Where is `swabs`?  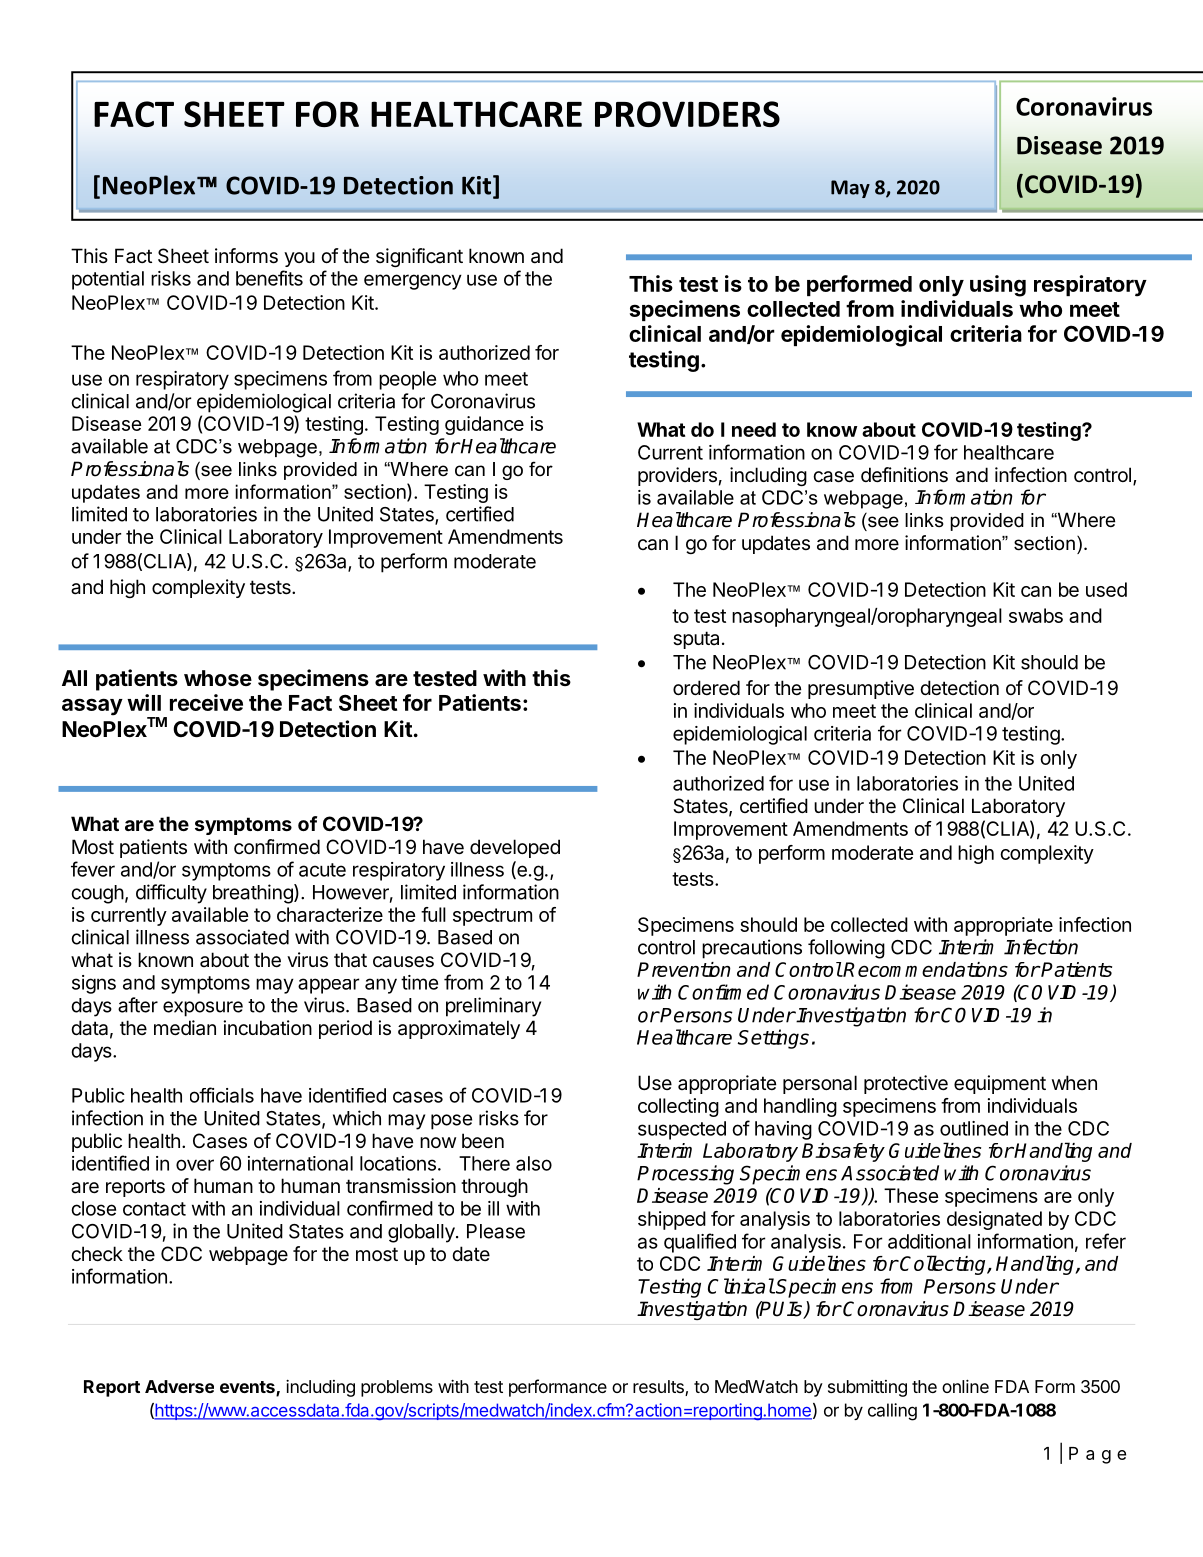 swabs is located at coordinates (1036, 615).
